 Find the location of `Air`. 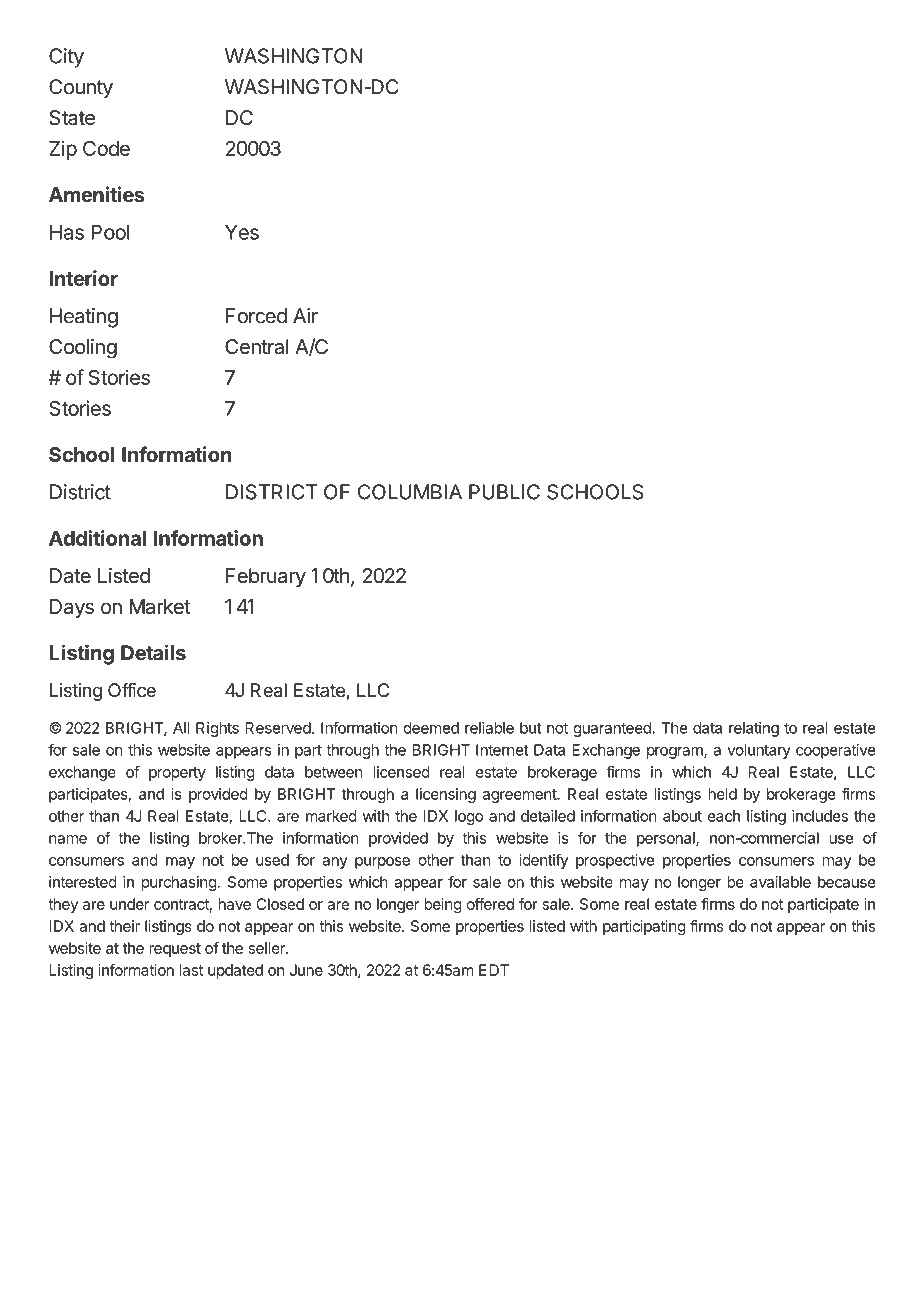

Air is located at coordinates (305, 315).
